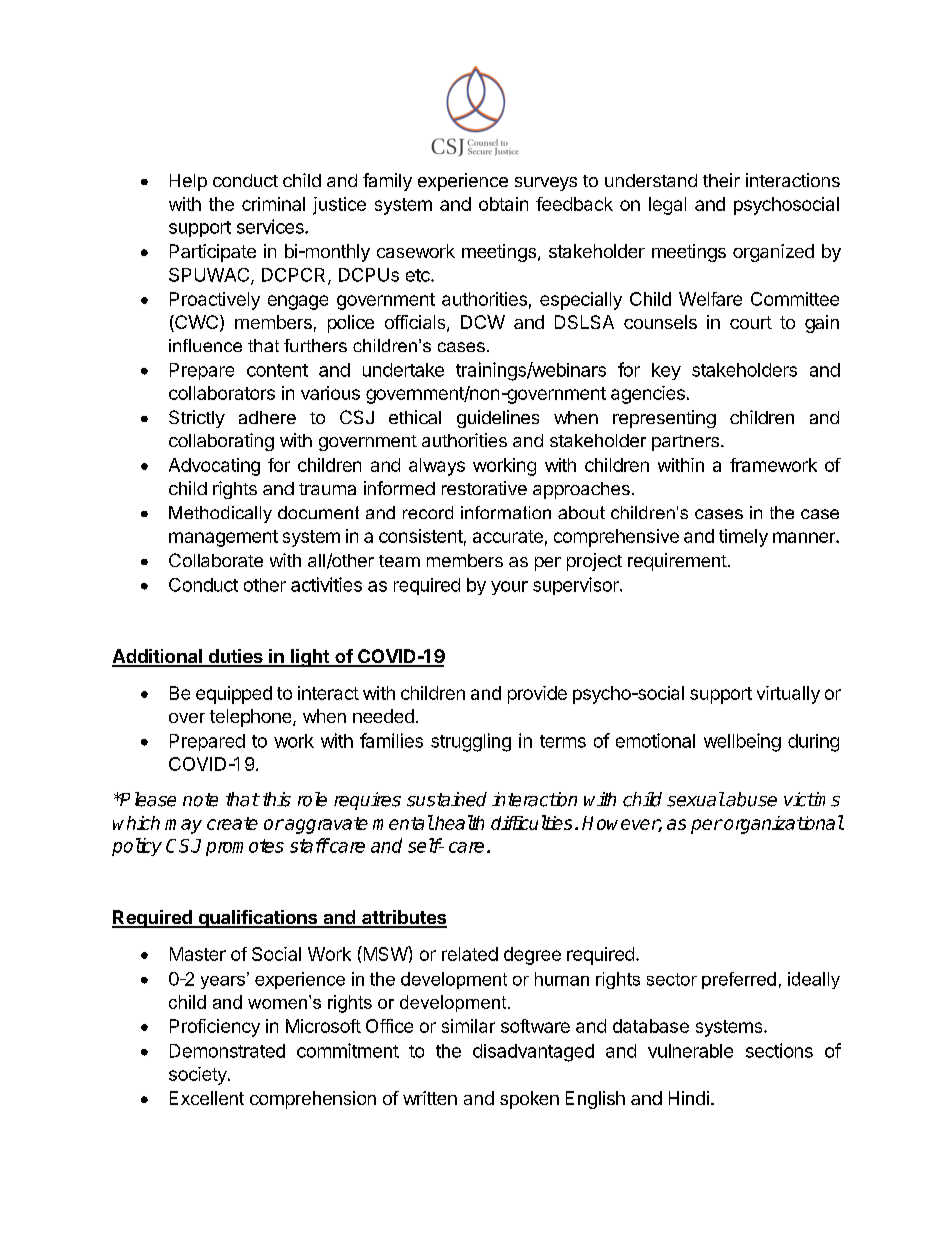 Image resolution: width=952 pixels, height=1233 pixels. What do you see at coordinates (503, 204) in the screenshot?
I see `obtain` at bounding box center [503, 204].
